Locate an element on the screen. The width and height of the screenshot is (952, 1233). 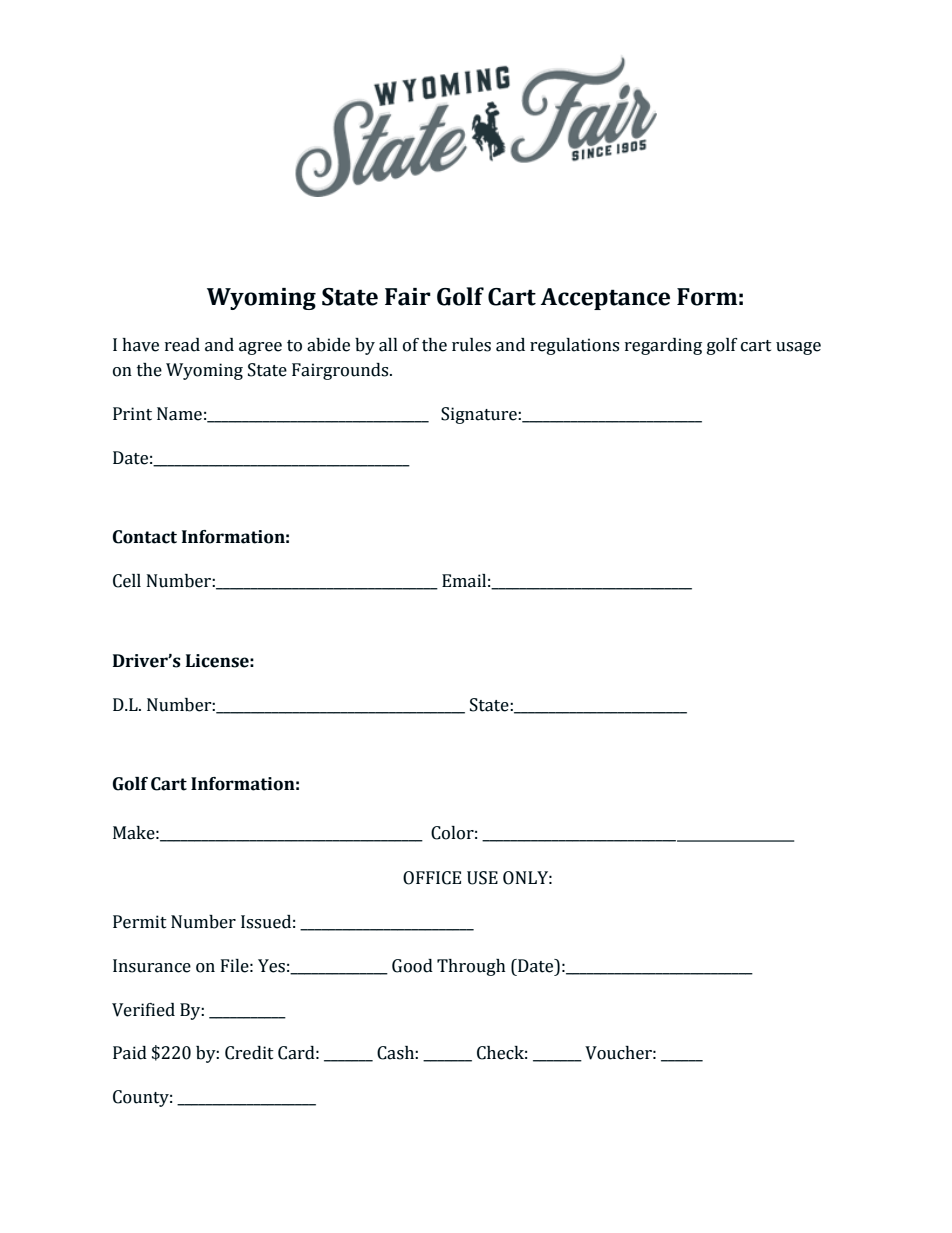
Credit is located at coordinates (249, 1053).
